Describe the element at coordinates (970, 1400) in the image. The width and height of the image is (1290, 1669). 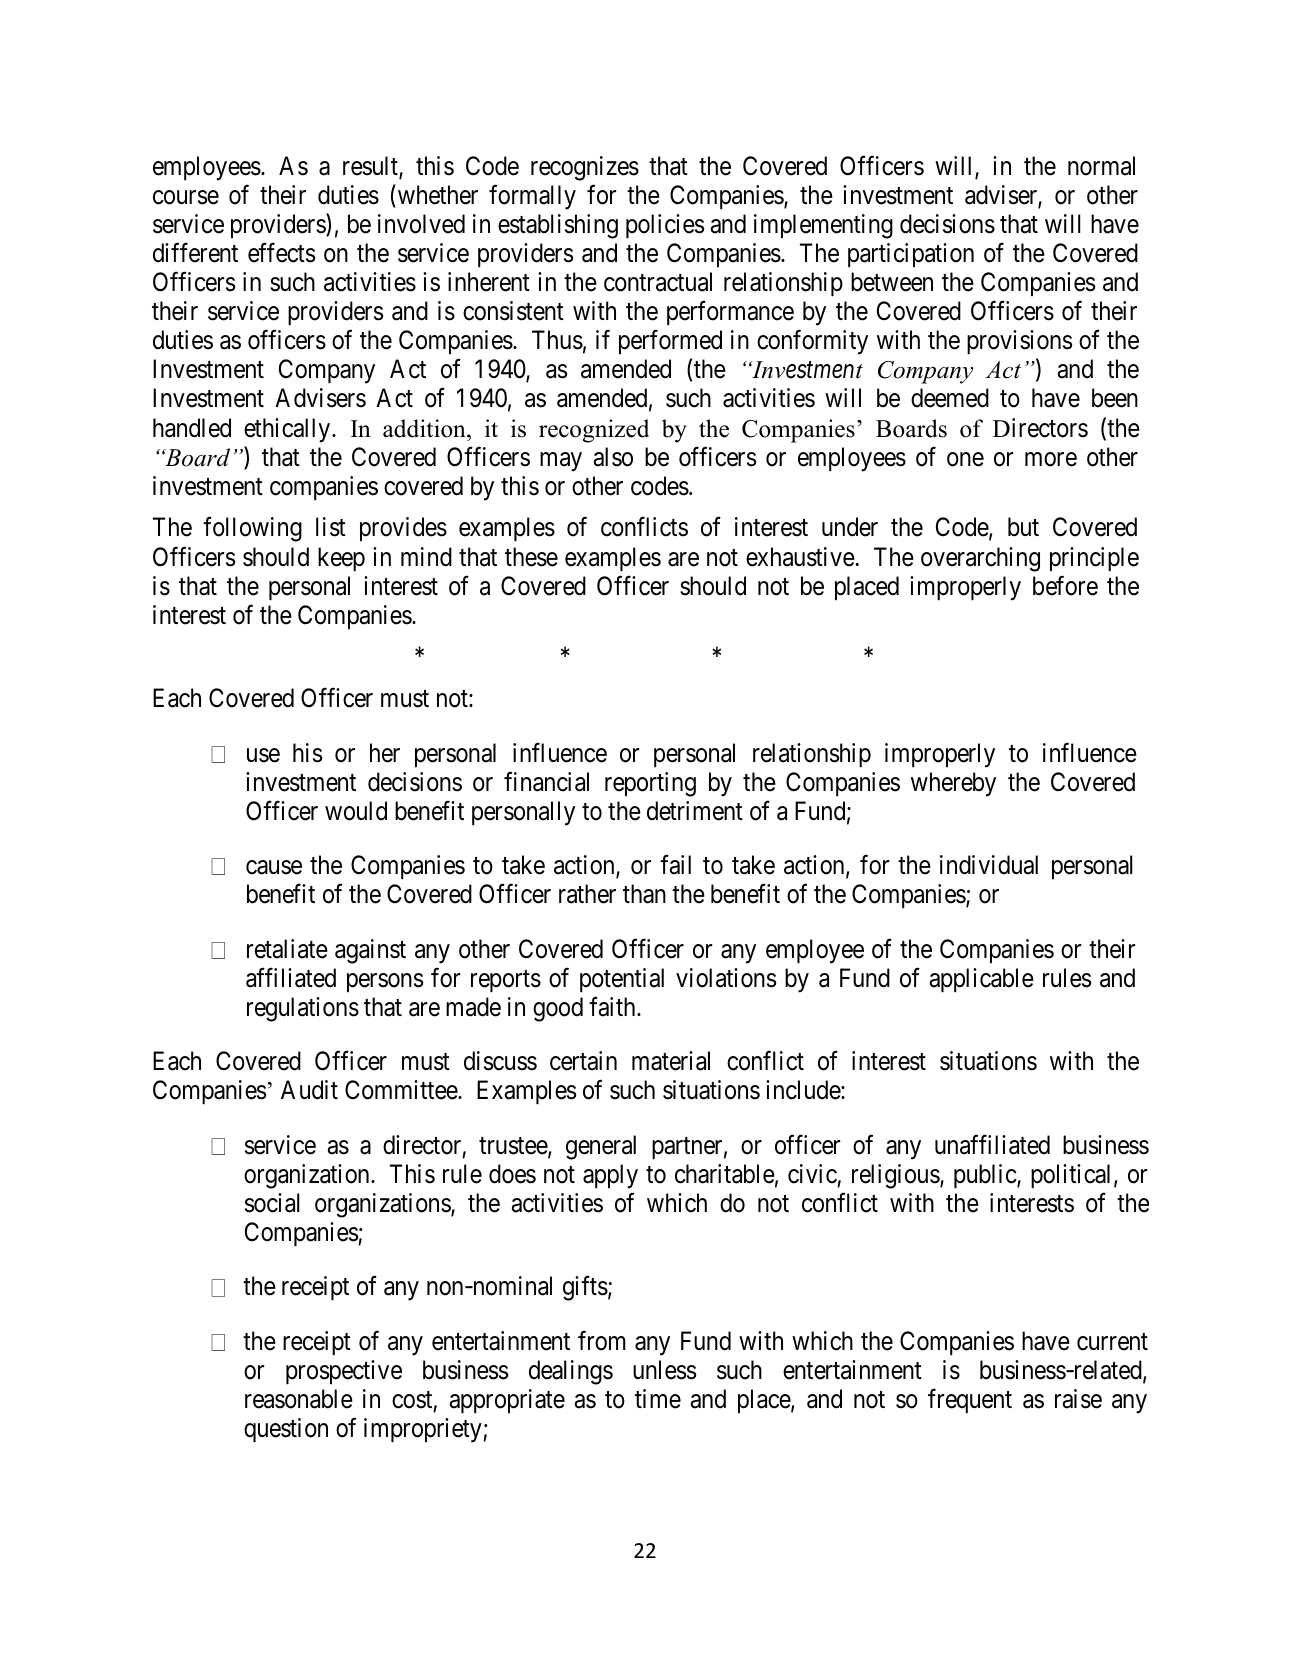
I see `frequent` at that location.
